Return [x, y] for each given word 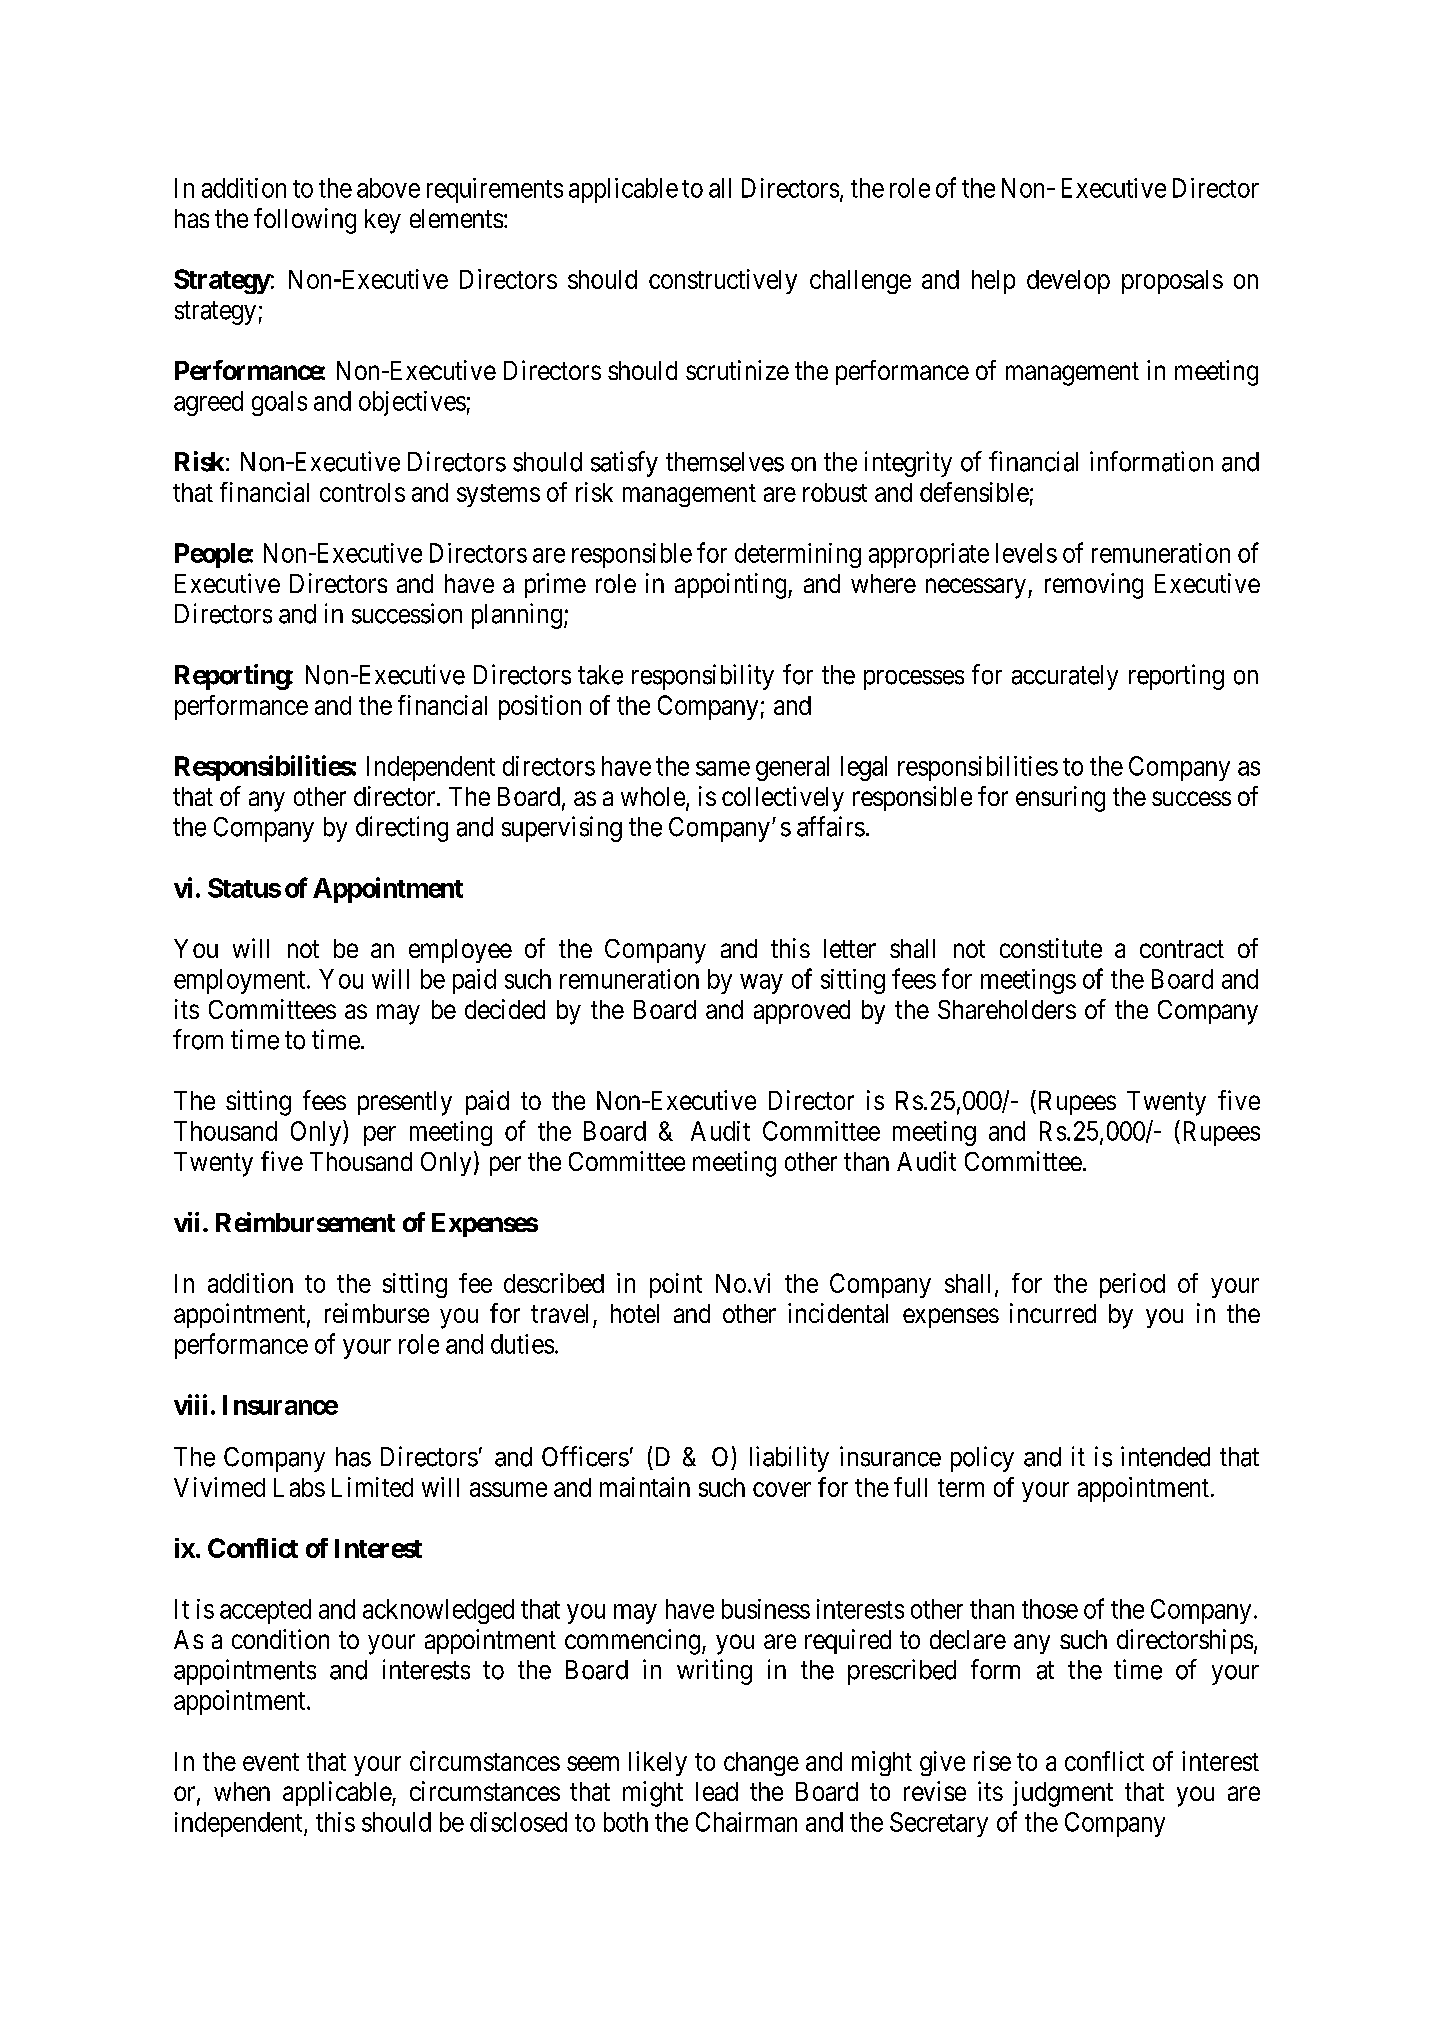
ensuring [1060, 799]
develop [1068, 282]
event [271, 1762]
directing [402, 829]
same [723, 768]
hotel [635, 1313]
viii [190, 1404]
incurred [1053, 1313]
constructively [723, 281]
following [305, 221]
